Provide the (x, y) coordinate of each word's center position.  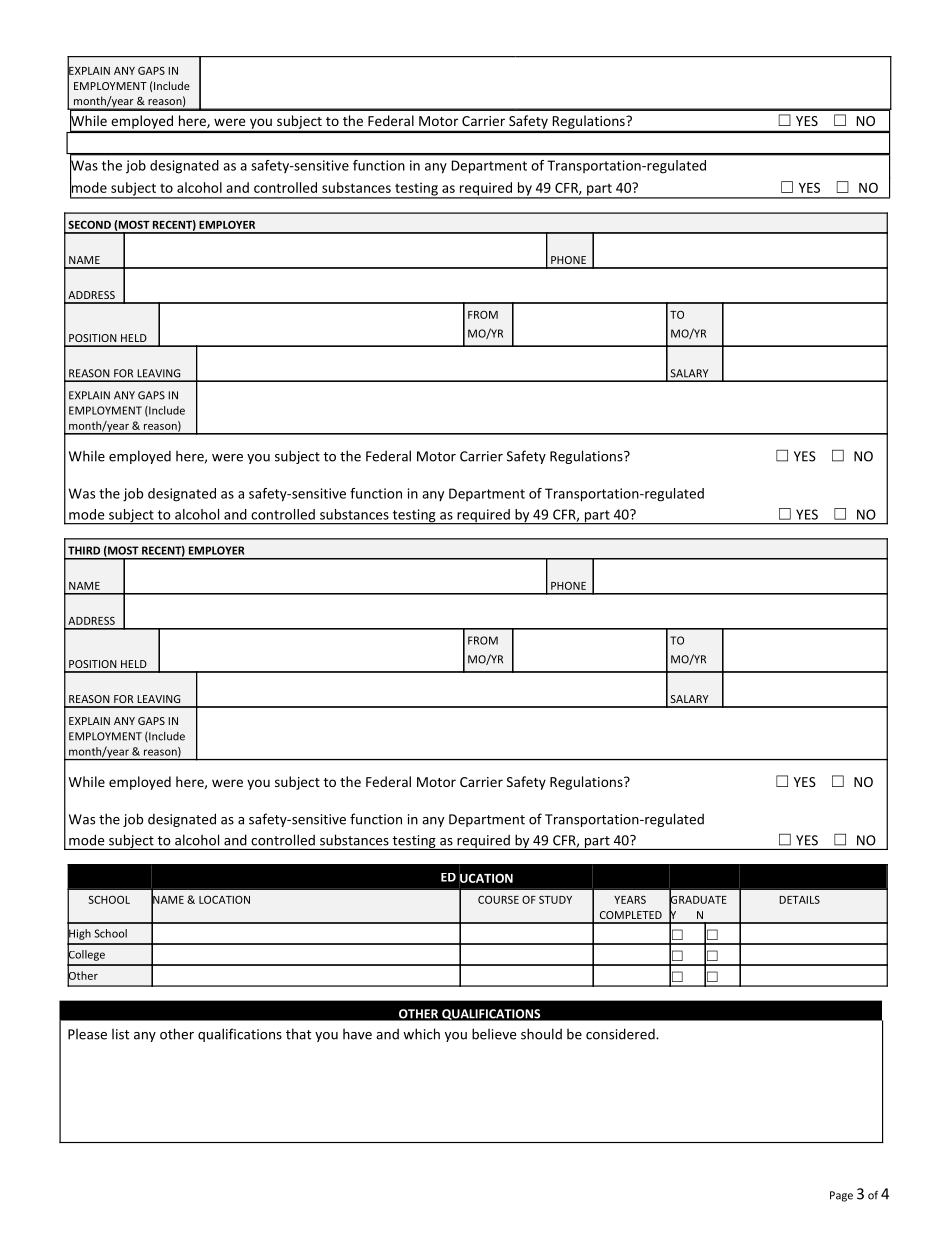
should (541, 1034)
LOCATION (224, 899)
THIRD (84, 550)
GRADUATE (698, 899)
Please (87, 1034)
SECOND (89, 224)
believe (494, 1034)
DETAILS (799, 900)
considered (621, 1034)
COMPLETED (631, 915)
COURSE (498, 899)
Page (841, 1196)
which (421, 1034)
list (120, 1034)
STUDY (555, 900)
